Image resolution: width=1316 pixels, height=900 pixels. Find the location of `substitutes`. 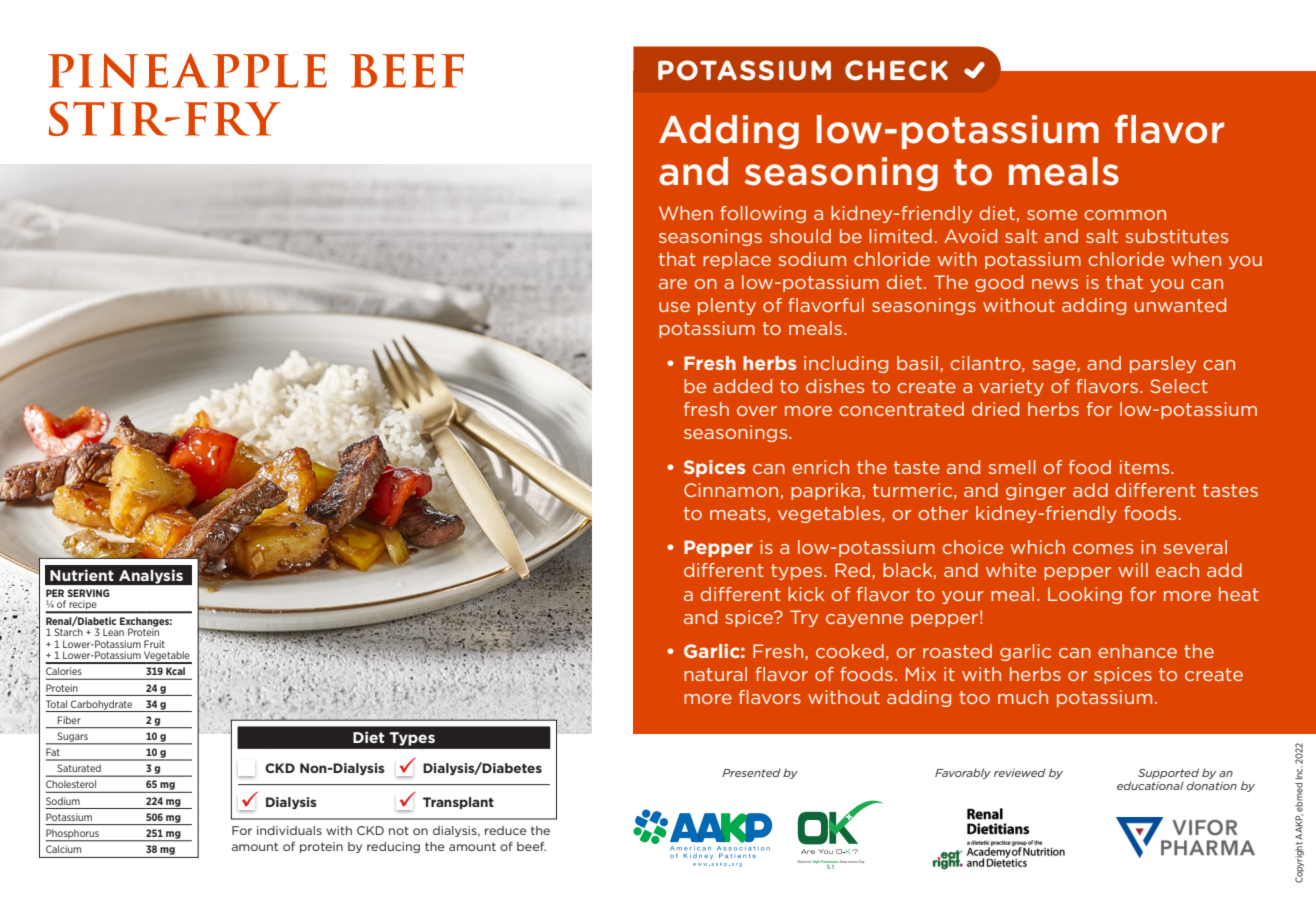

substitutes is located at coordinates (1176, 236).
